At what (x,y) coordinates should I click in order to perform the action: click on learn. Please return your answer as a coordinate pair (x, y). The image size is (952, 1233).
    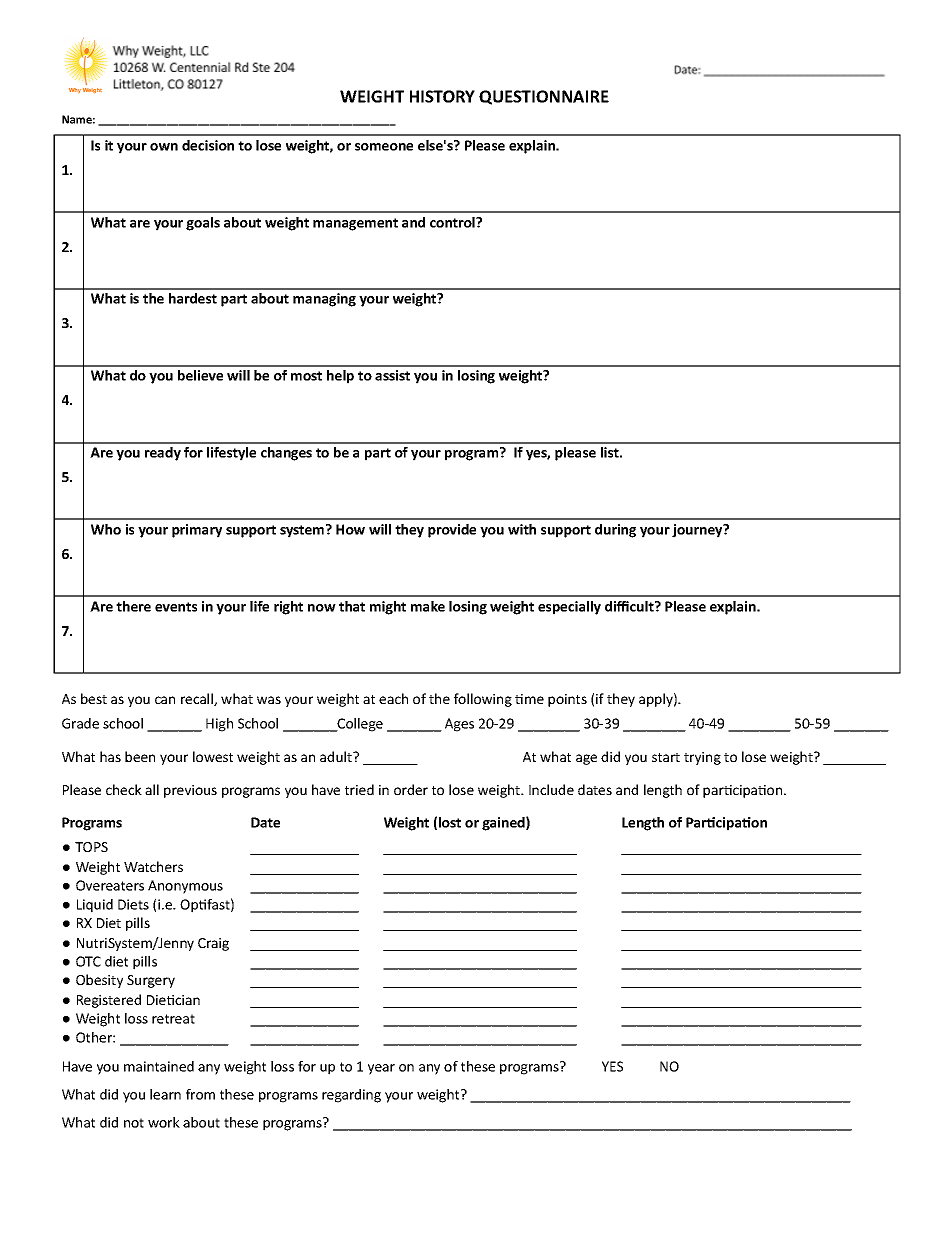
    Looking at the image, I should click on (165, 1094).
